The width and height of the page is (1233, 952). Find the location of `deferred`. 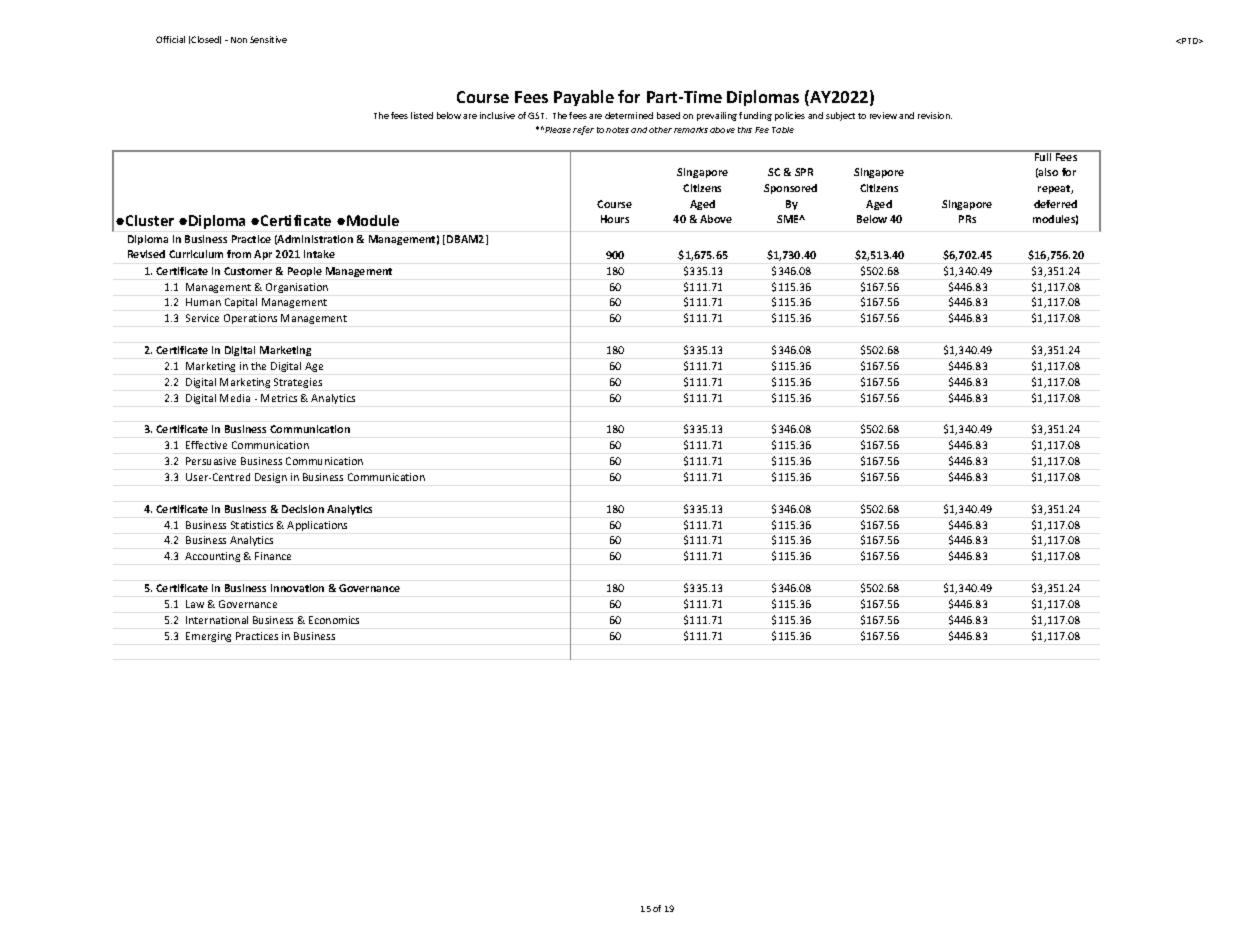

deferred is located at coordinates (1055, 204).
